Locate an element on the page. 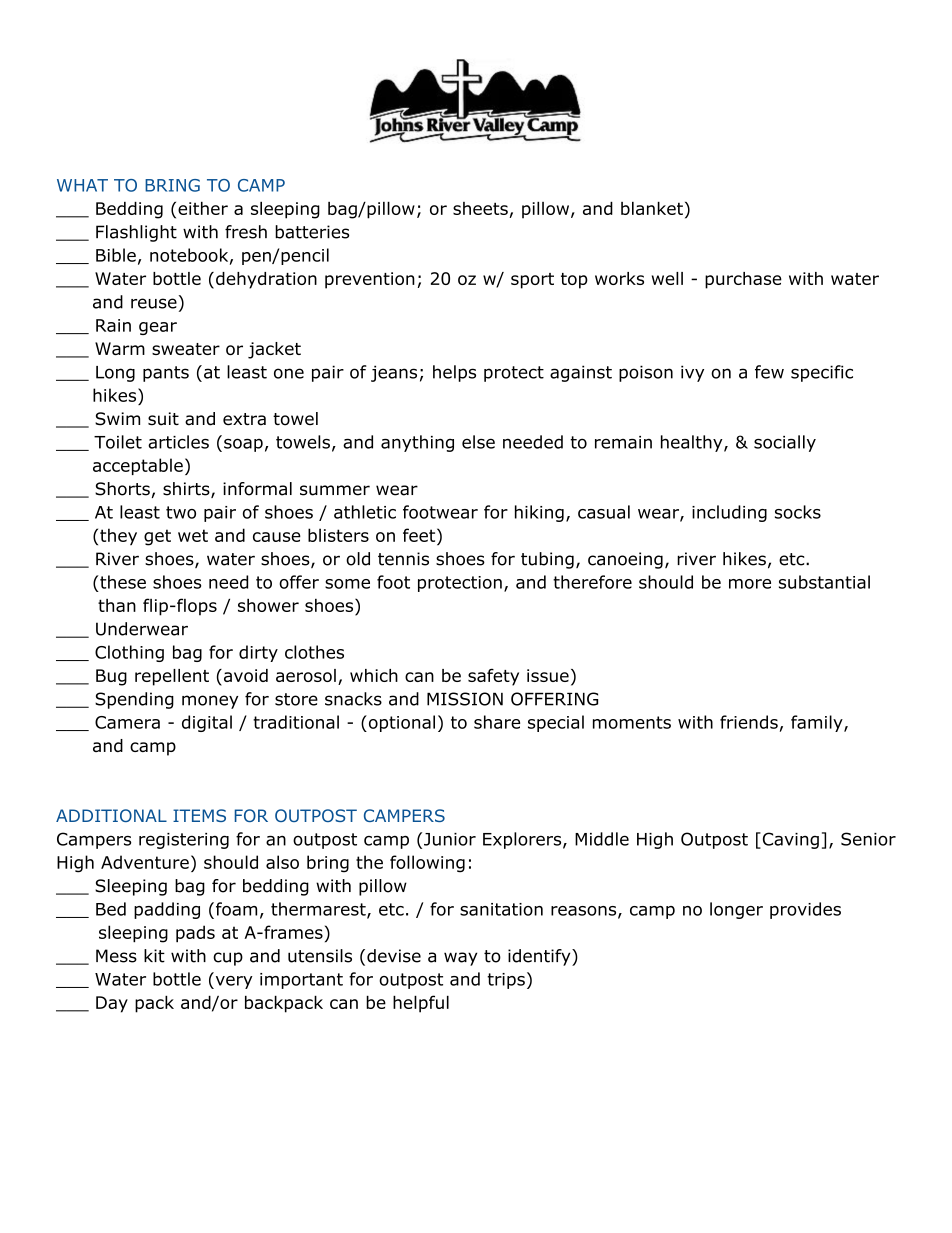 Image resolution: width=952 pixels, height=1233 pixels. kit is located at coordinates (154, 956).
